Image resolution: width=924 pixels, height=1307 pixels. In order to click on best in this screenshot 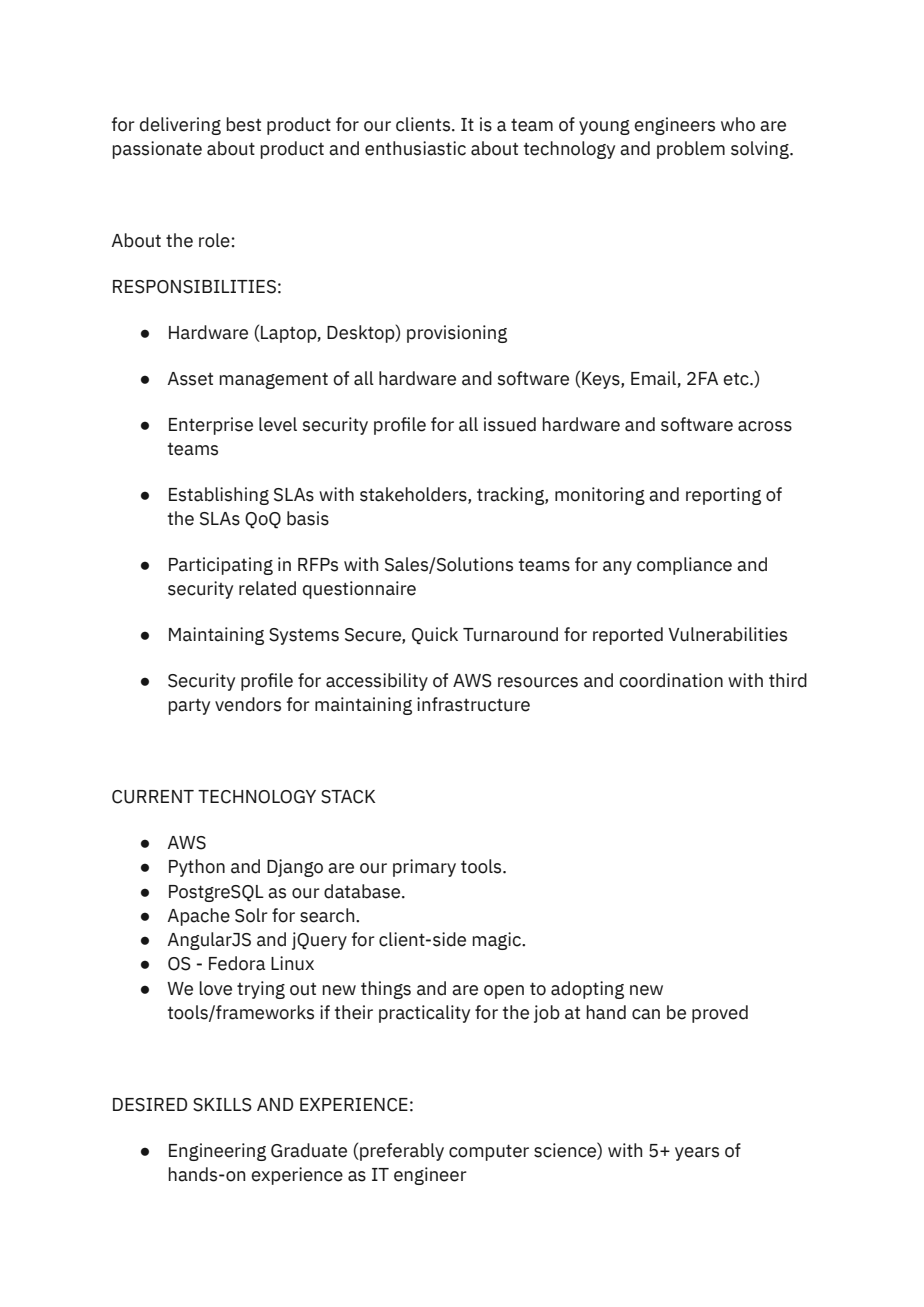, I will do `click(243, 124)`.
